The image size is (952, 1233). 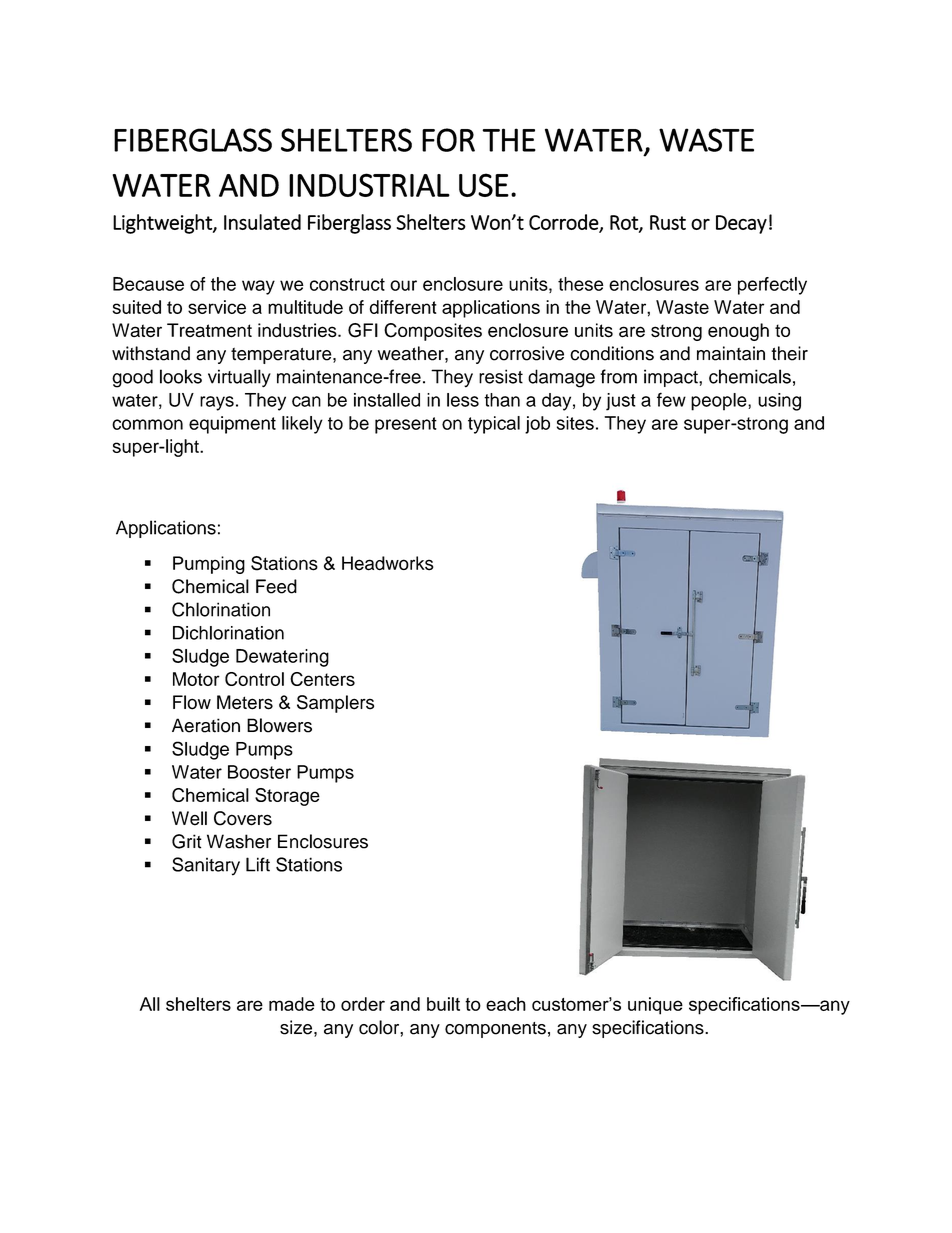 I want to click on Pumping, so click(x=209, y=565).
